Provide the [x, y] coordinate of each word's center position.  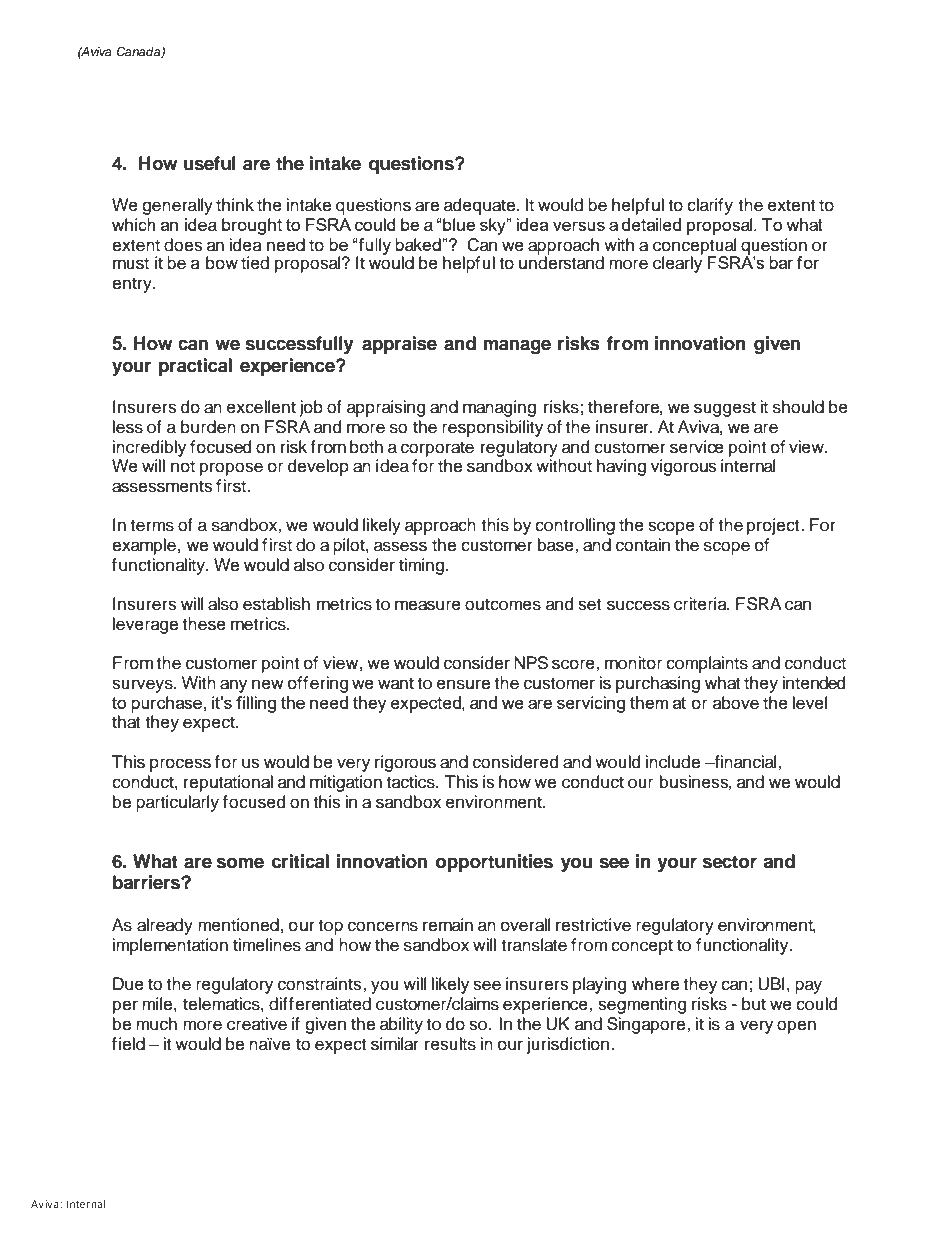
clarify [710, 206]
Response [200, 52]
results [450, 1044]
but [754, 1004]
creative [257, 1024]
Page [472, 68]
